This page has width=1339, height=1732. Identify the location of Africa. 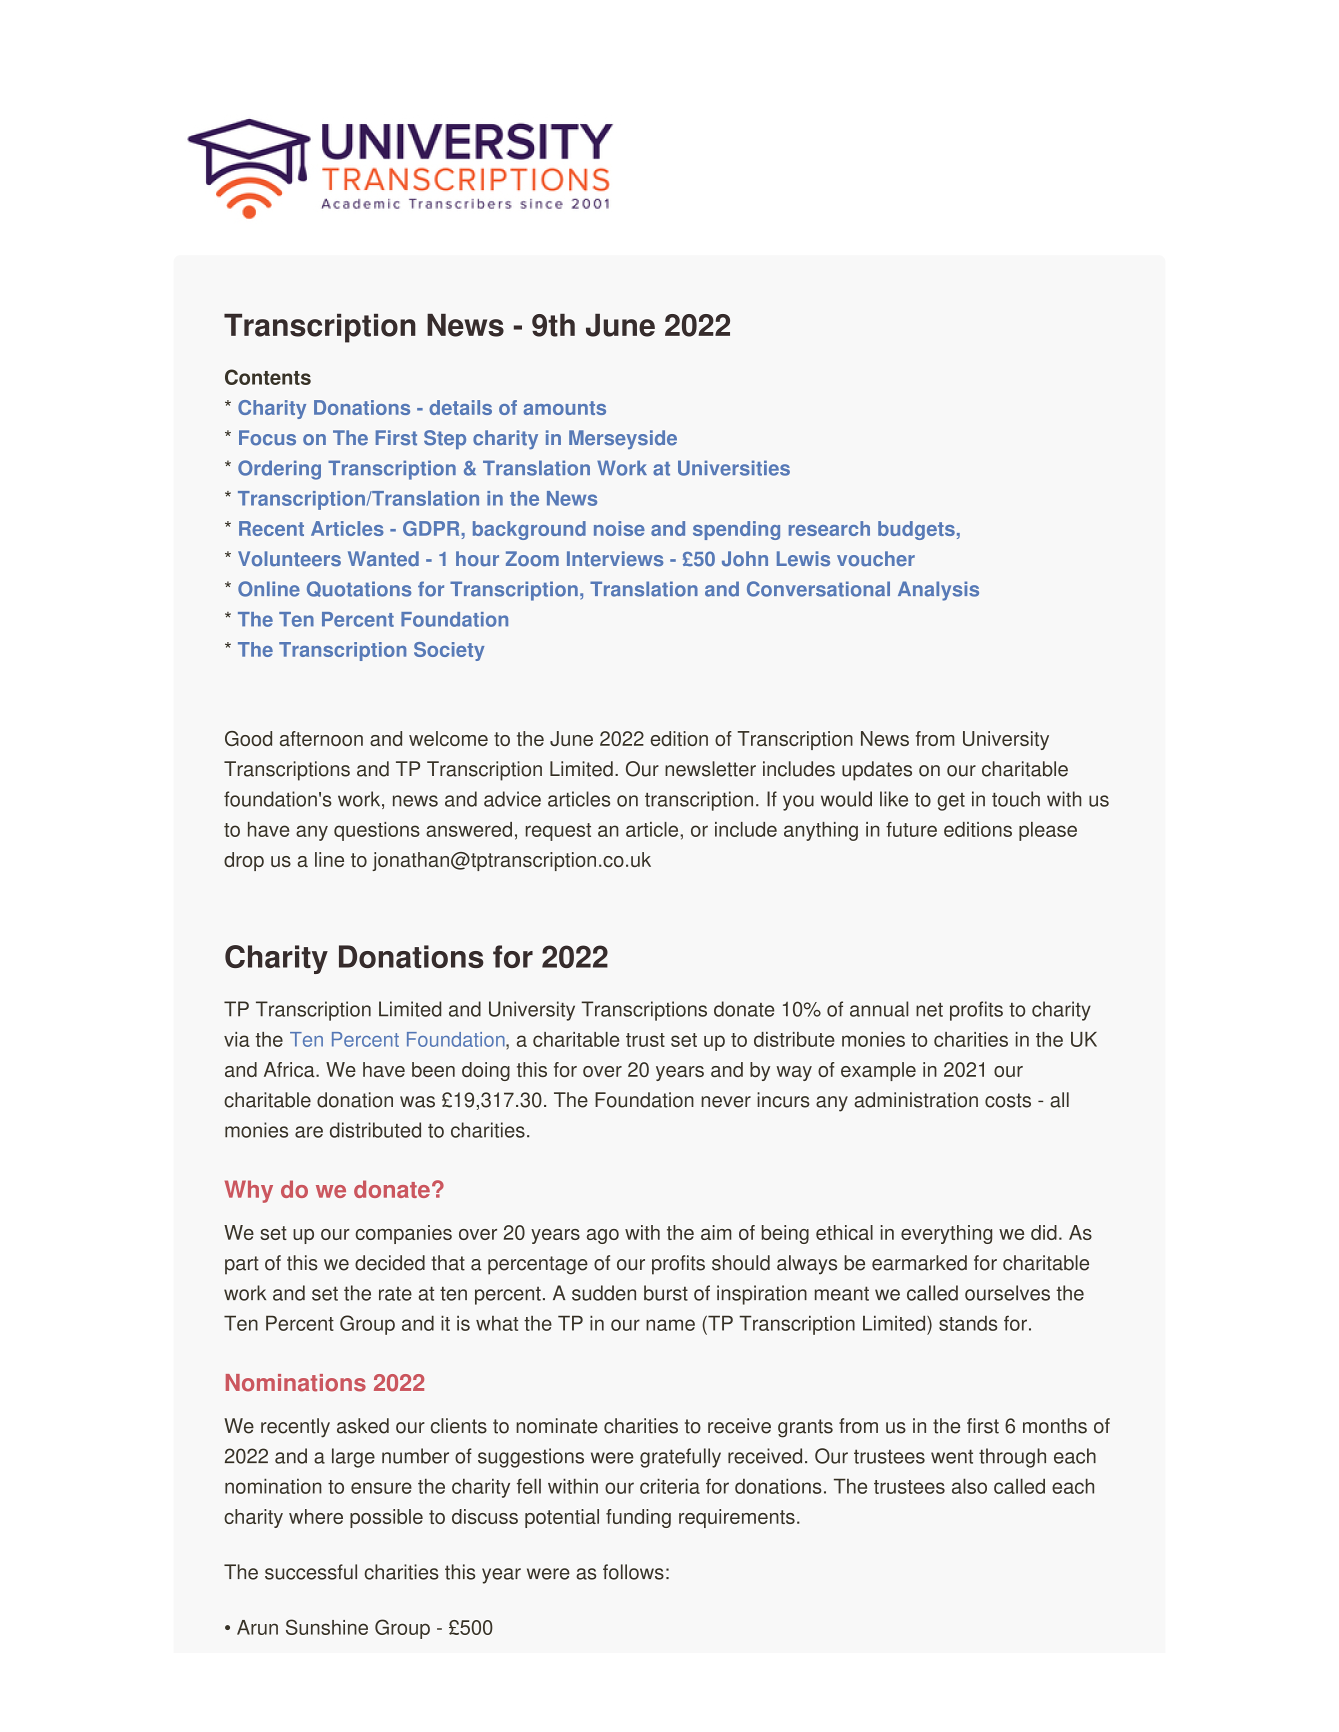
(290, 1069).
